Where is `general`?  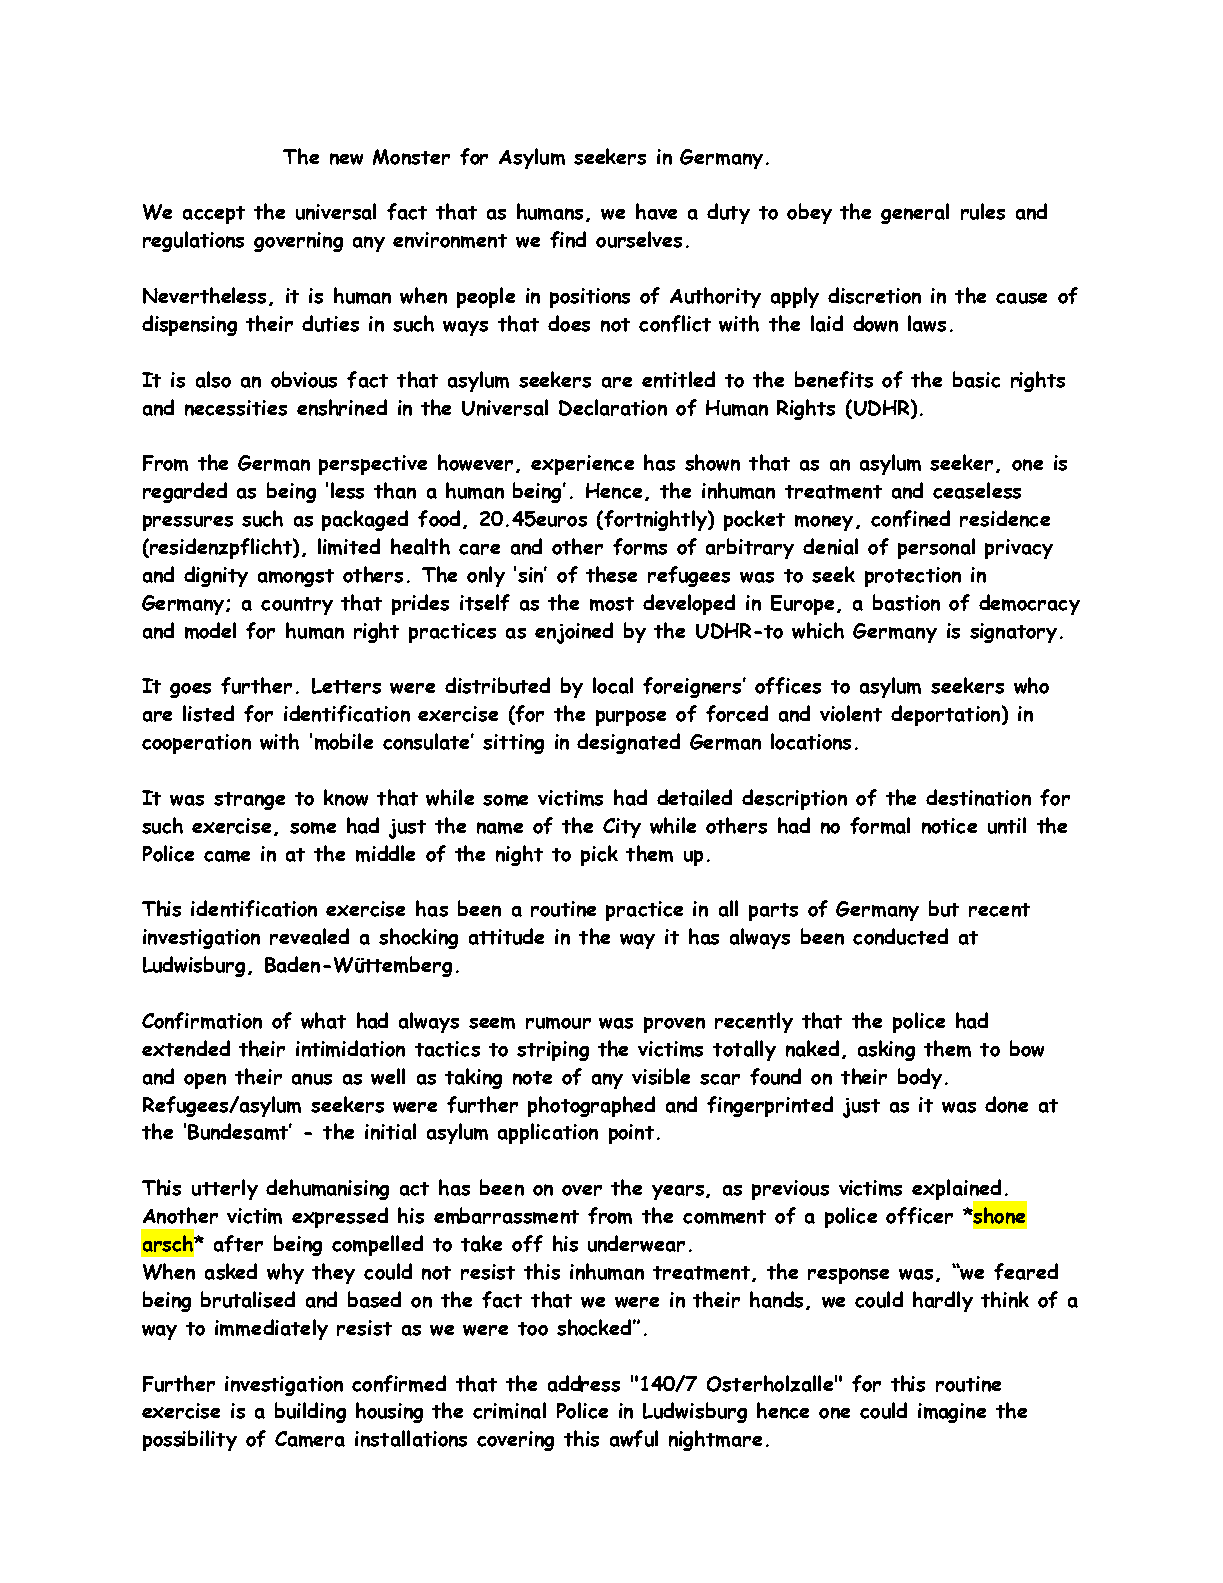 general is located at coordinates (915, 213).
